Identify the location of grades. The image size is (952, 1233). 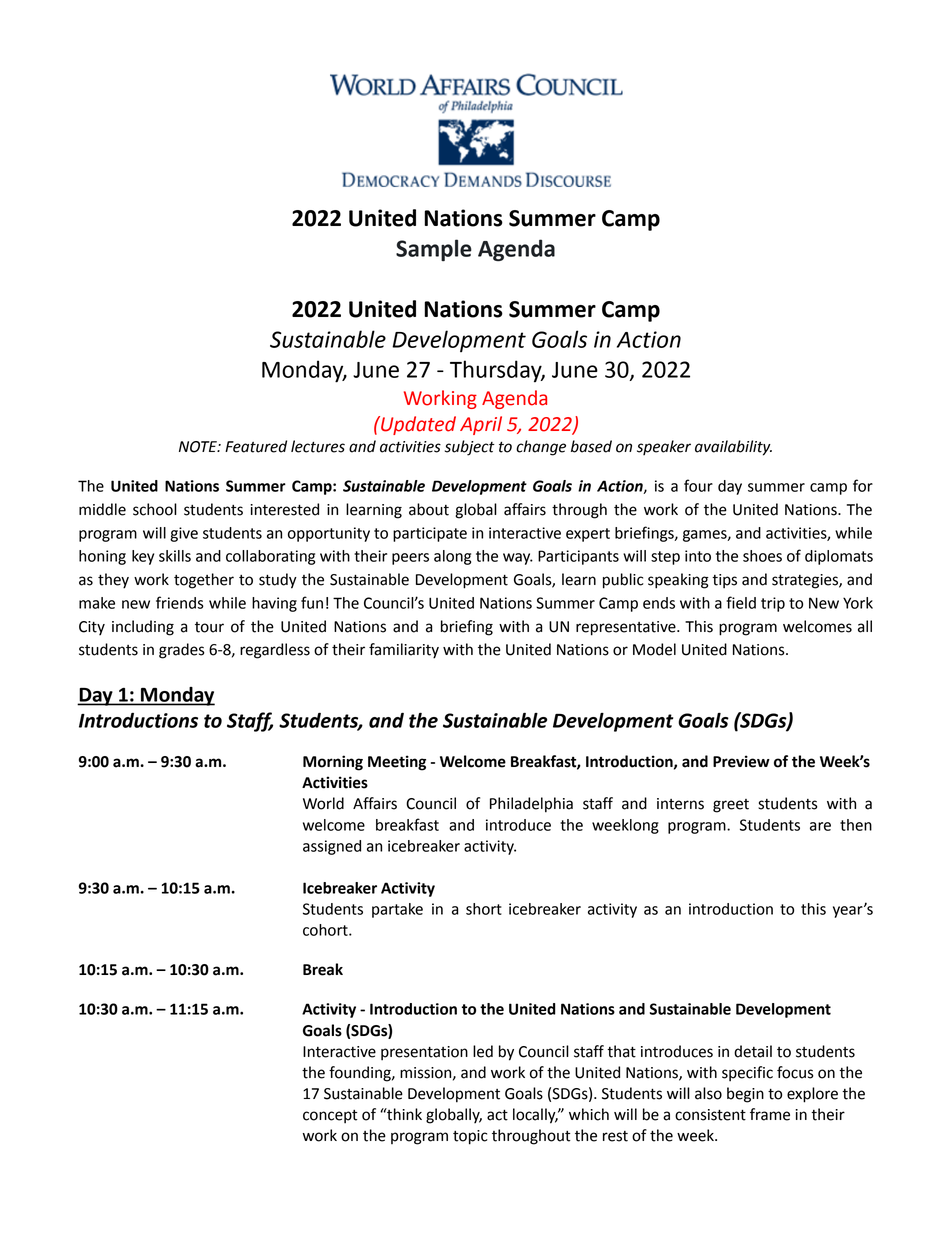
(182, 651).
